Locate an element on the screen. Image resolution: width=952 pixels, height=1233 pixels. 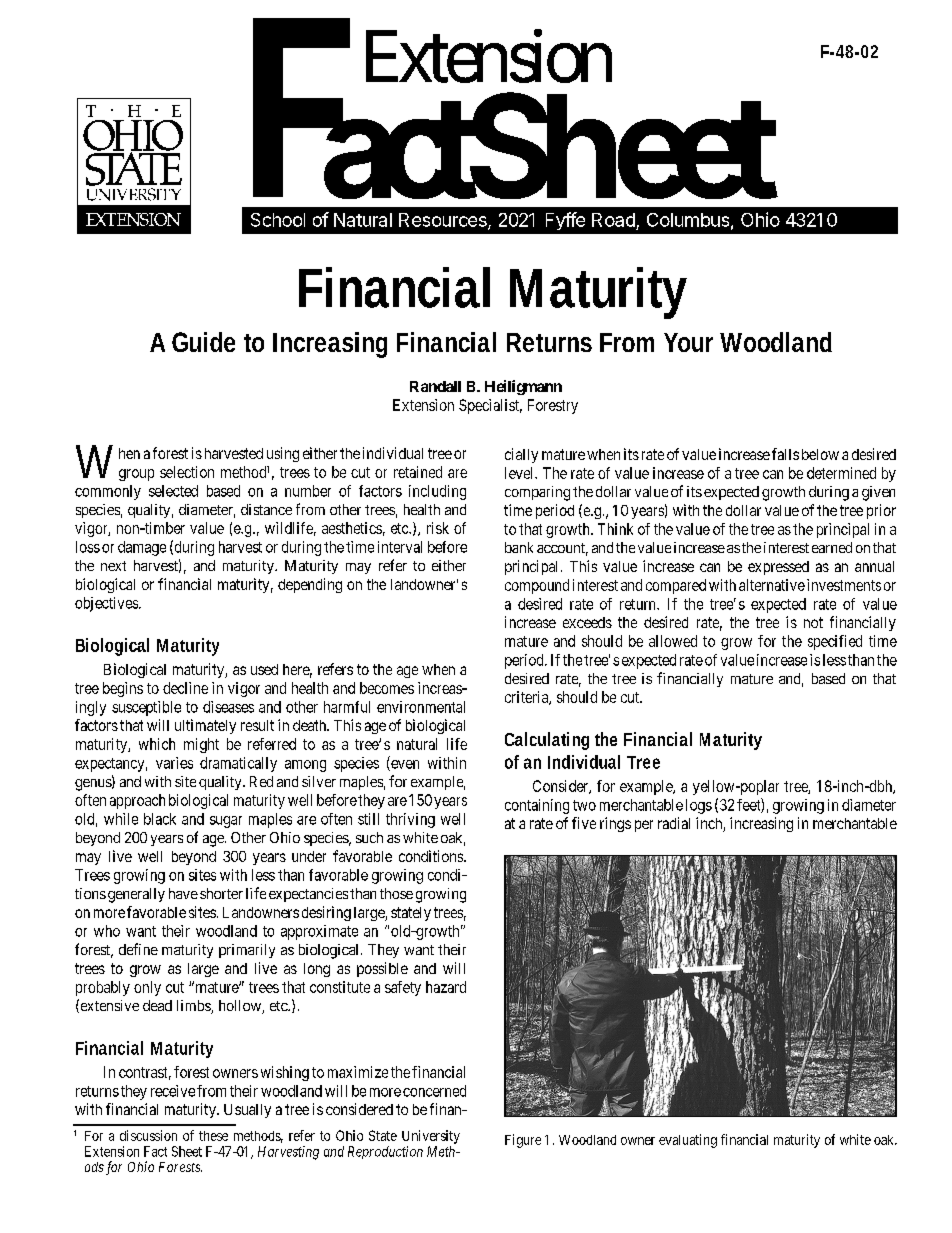
environmental is located at coordinates (421, 707).
